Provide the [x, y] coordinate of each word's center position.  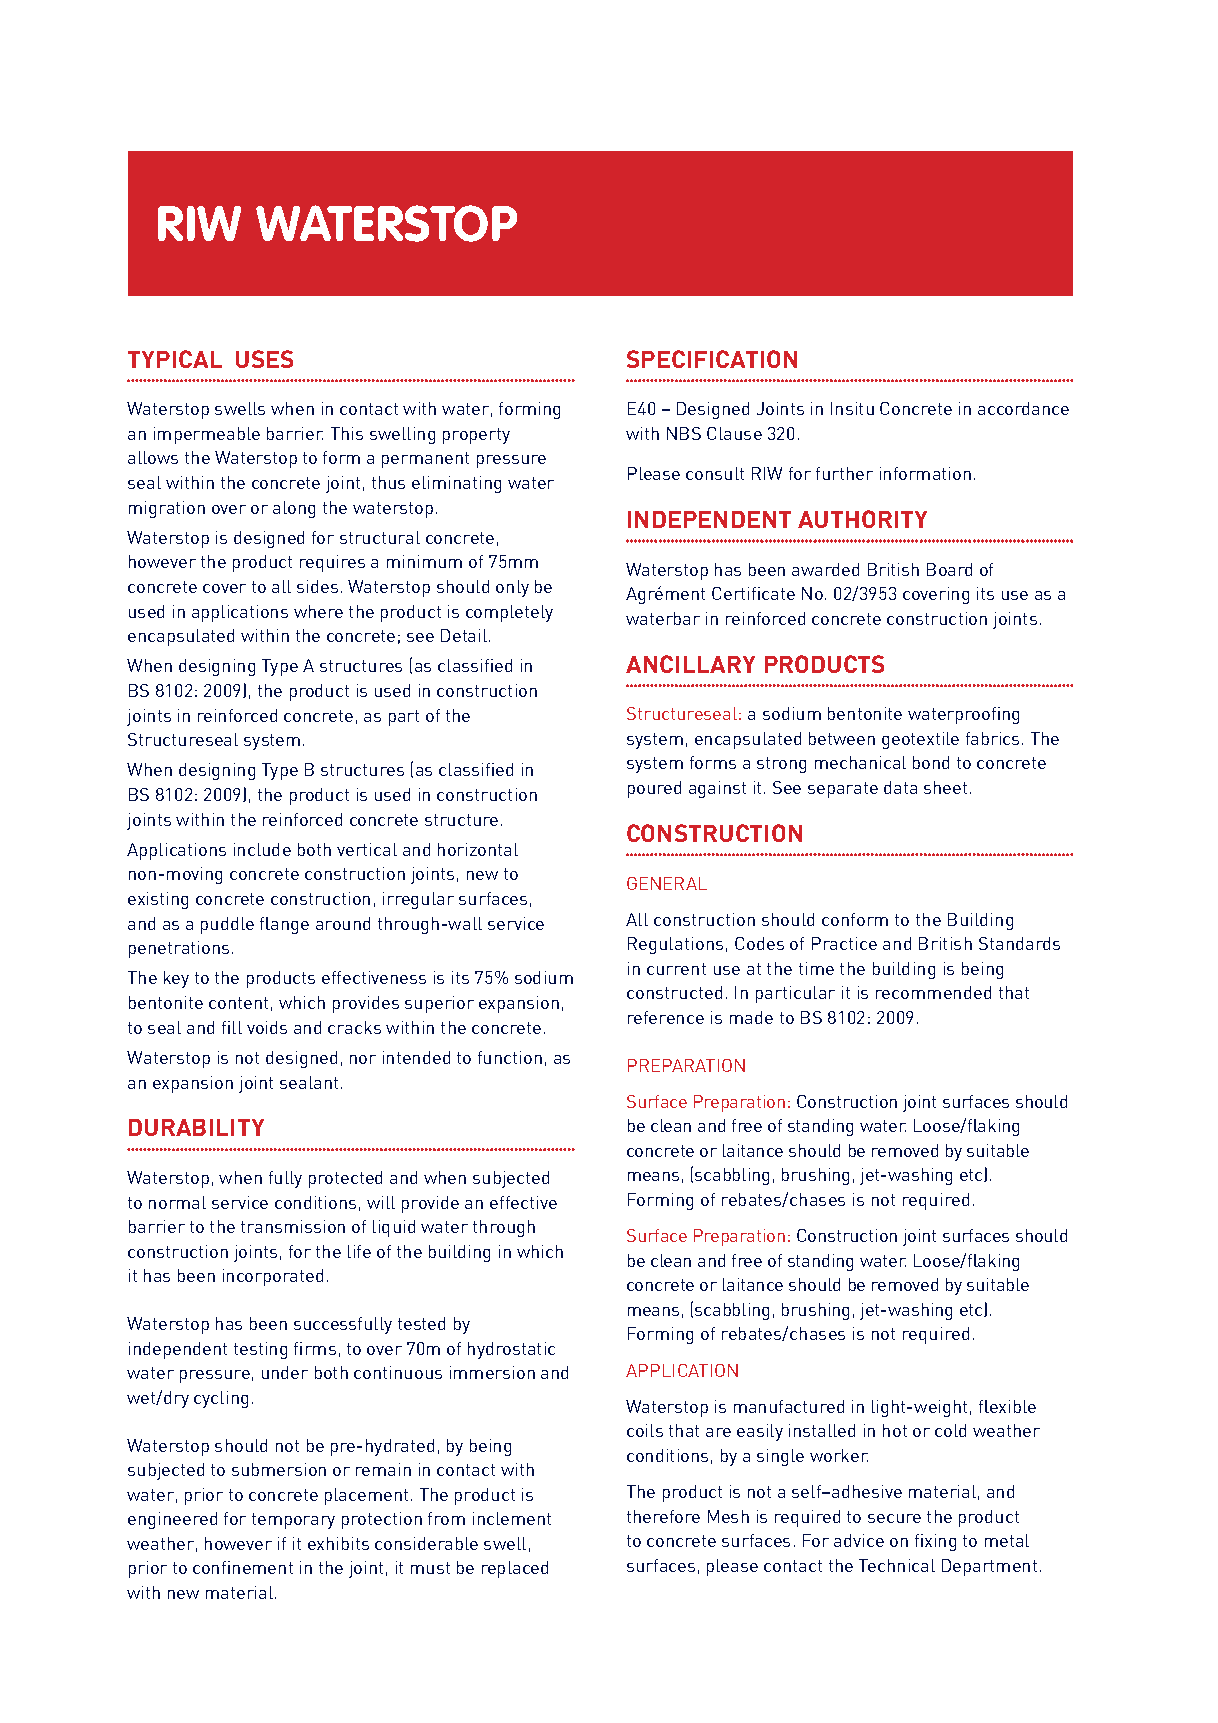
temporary [293, 1521]
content [238, 1003]
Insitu [852, 408]
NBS [684, 433]
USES [264, 359]
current [676, 969]
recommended [933, 992]
